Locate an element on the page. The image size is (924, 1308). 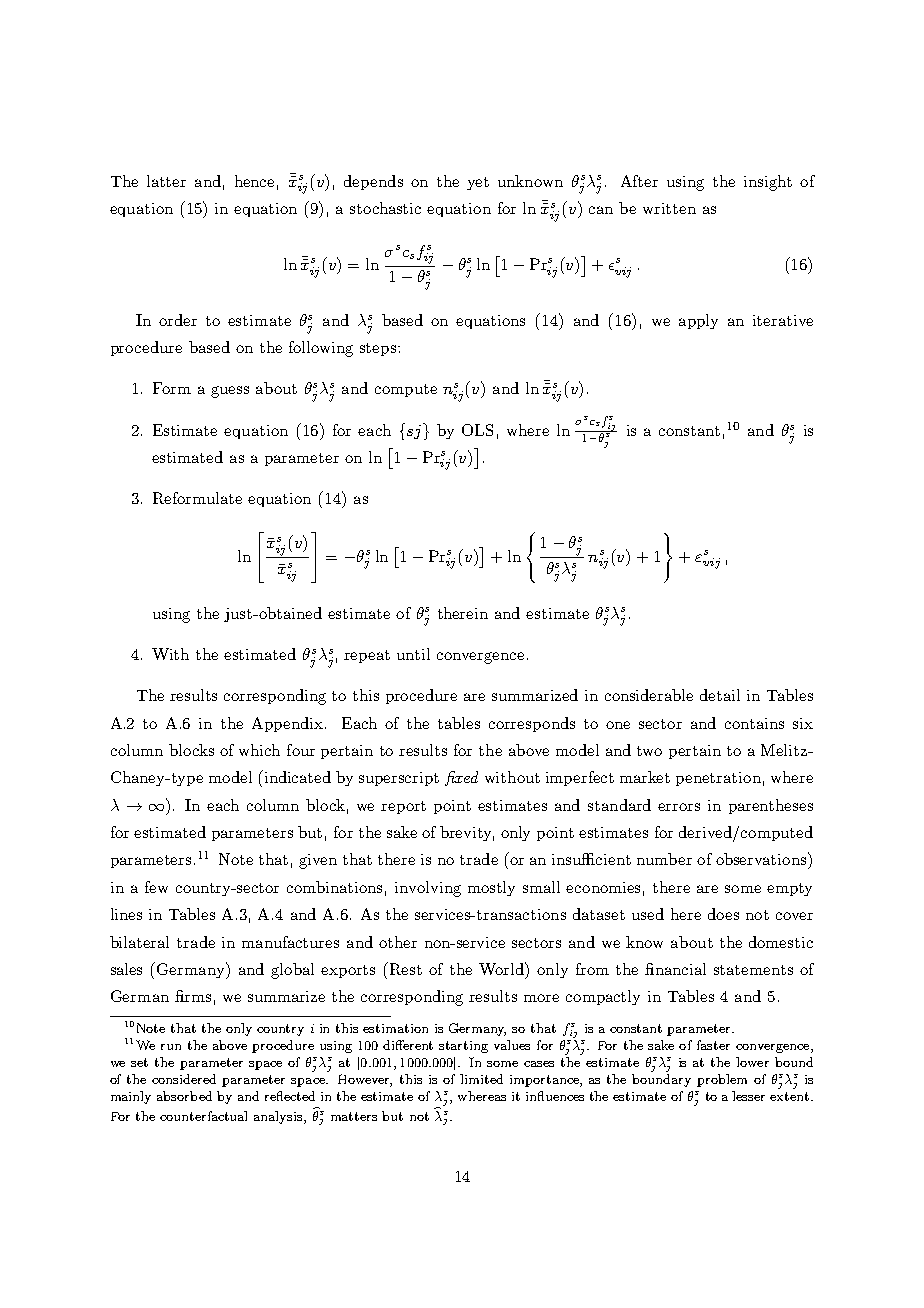
Appendix is located at coordinates (289, 724).
